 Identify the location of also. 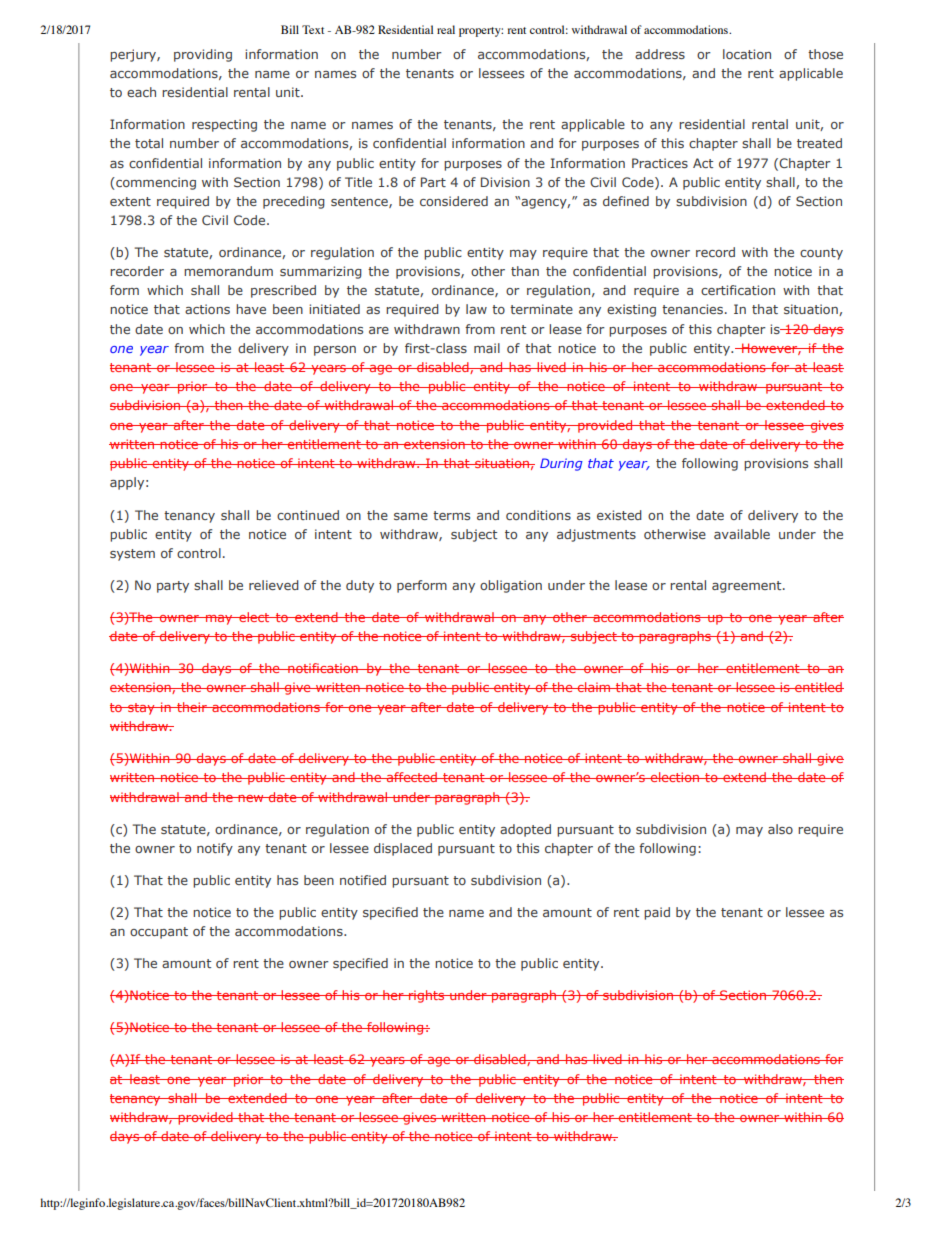
(780, 829).
